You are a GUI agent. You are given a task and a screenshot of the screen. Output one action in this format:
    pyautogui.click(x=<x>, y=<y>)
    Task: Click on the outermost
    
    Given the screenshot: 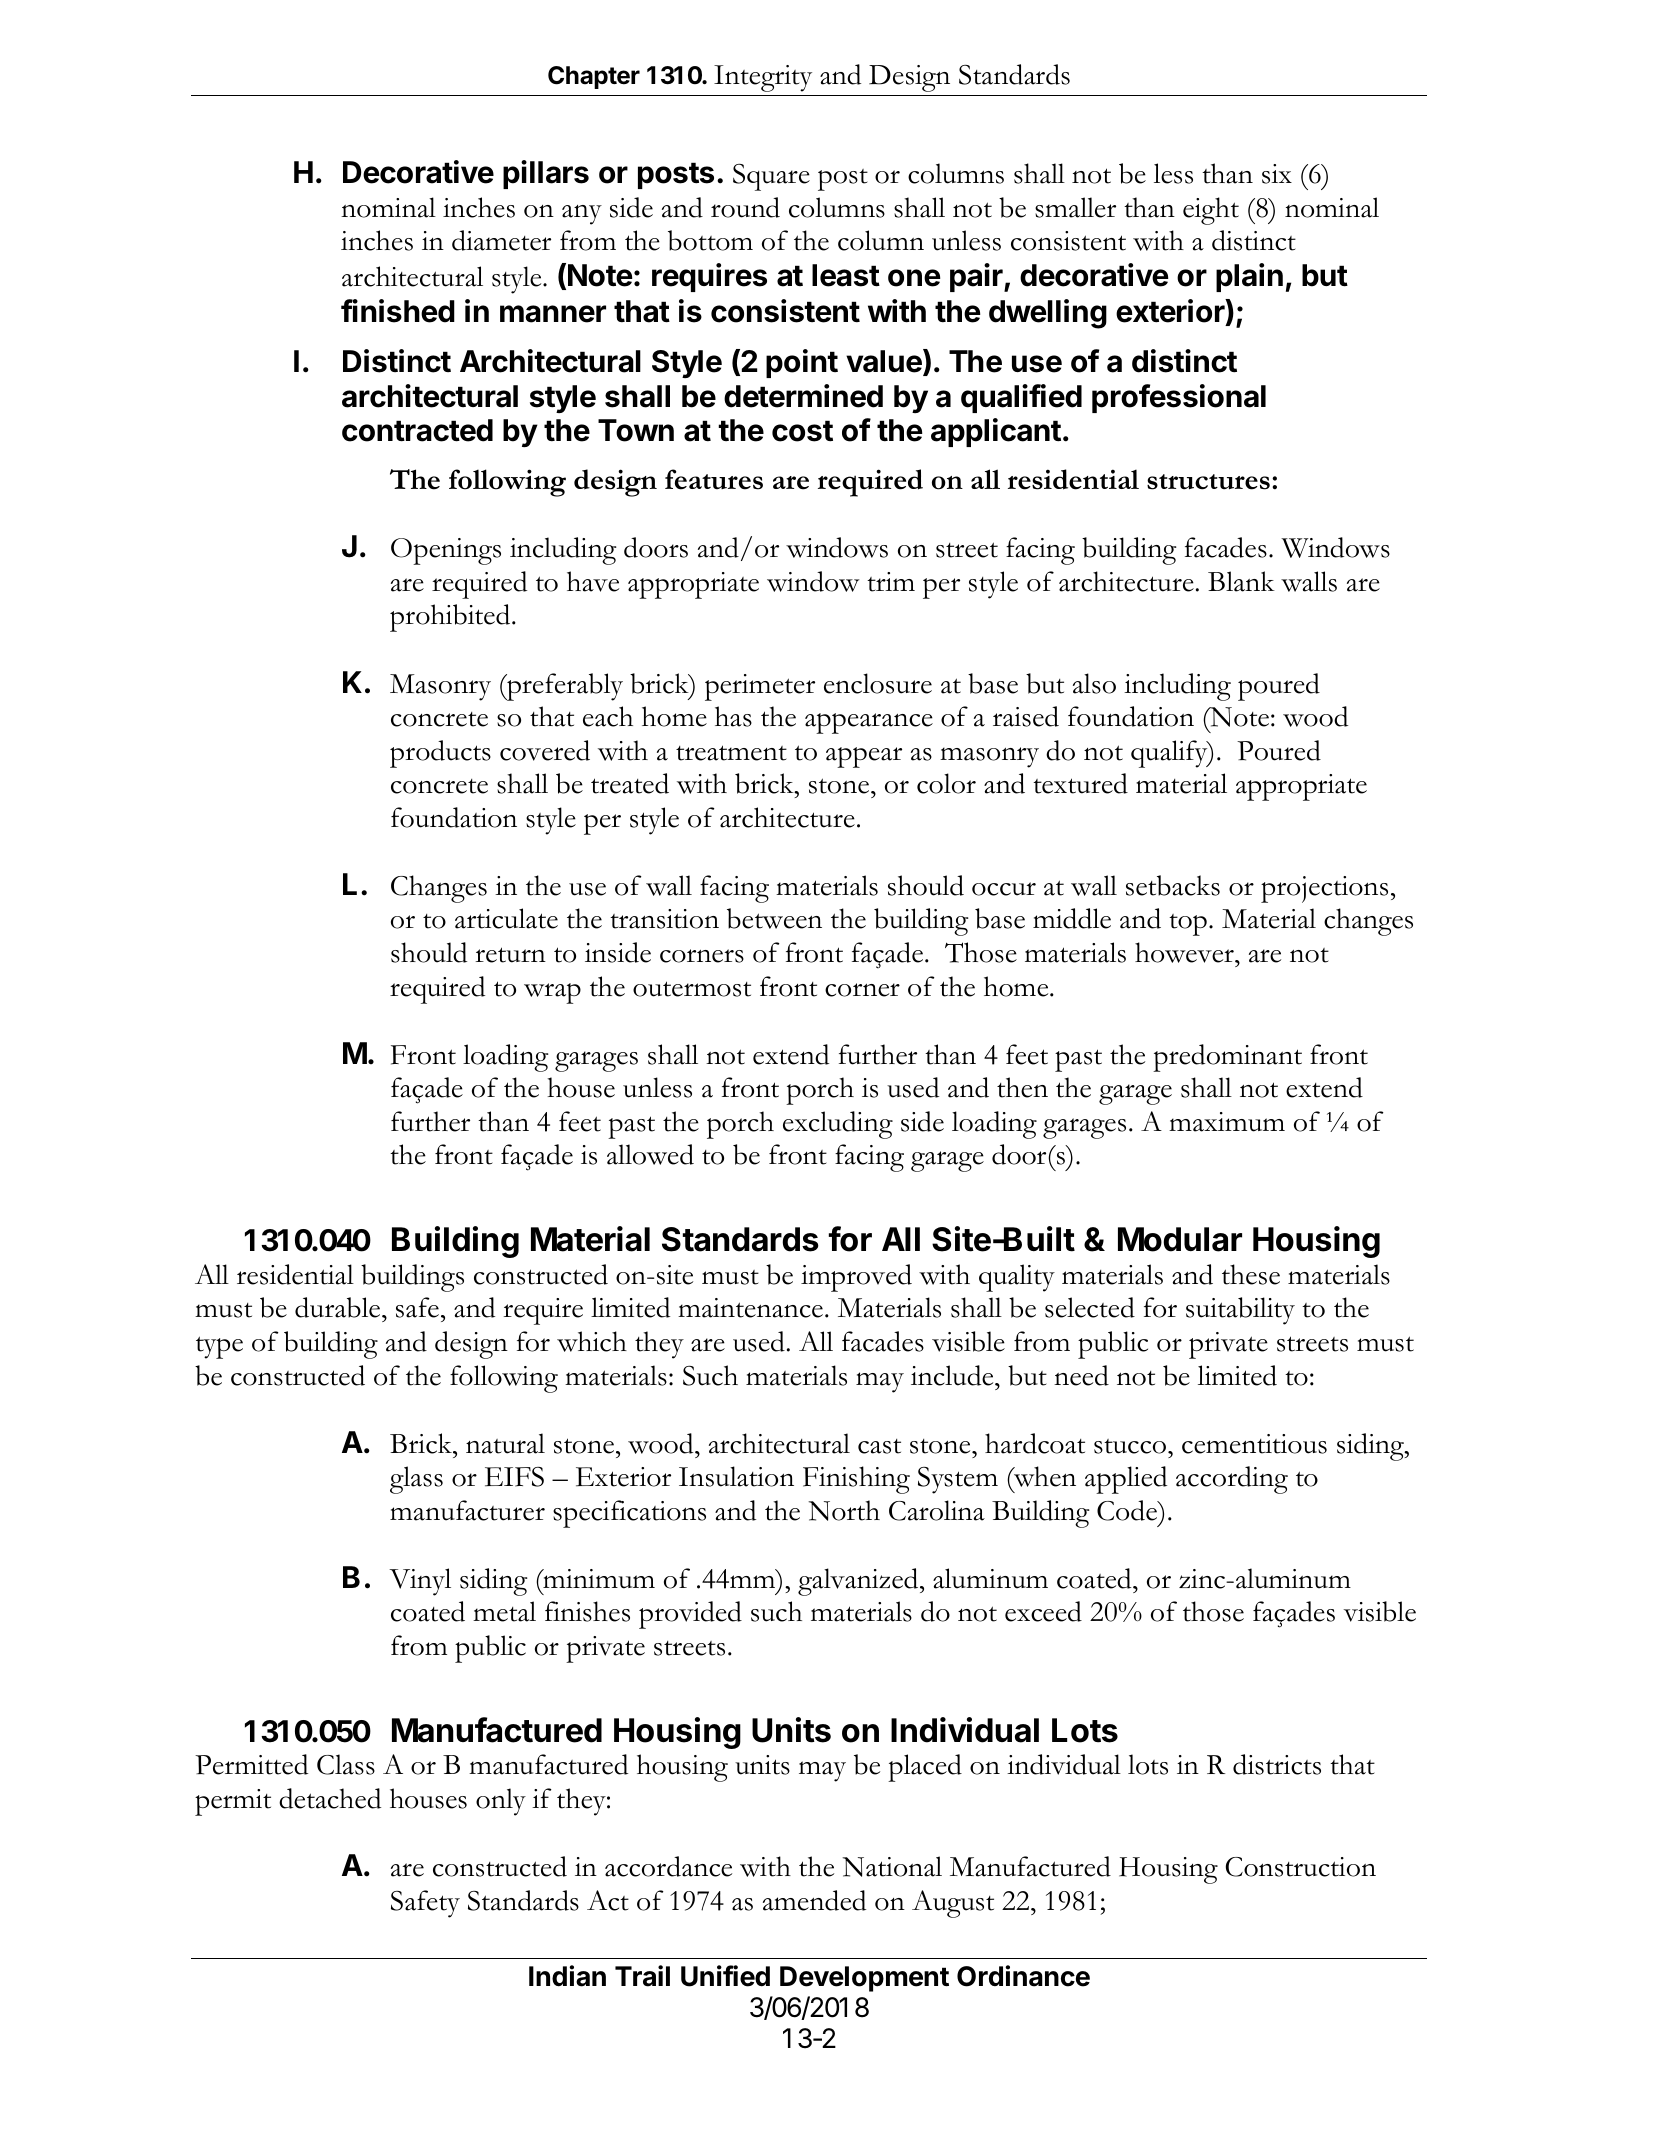 What is the action you would take?
    pyautogui.click(x=692, y=989)
